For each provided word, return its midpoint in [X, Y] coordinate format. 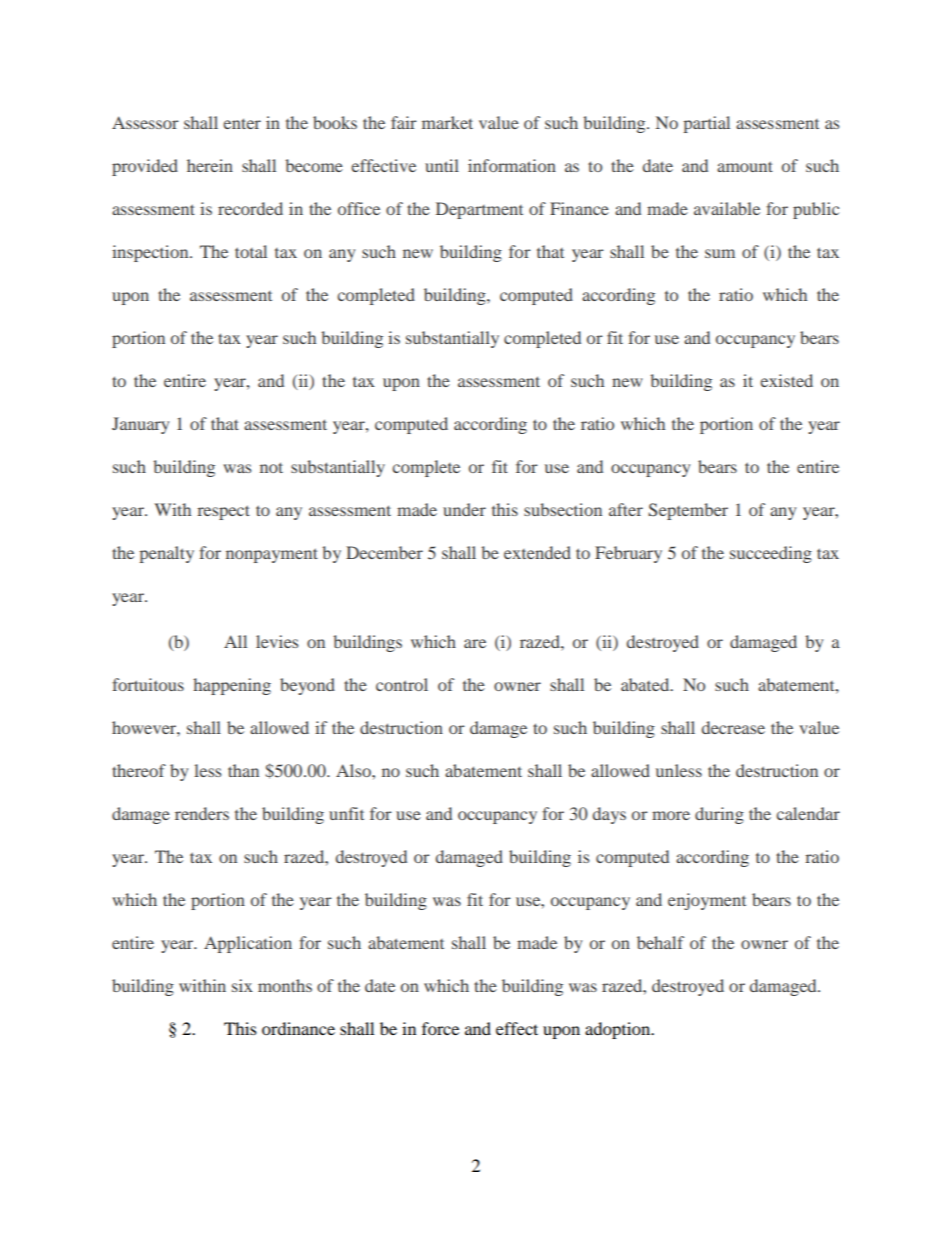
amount [745, 166]
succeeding [771, 554]
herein [210, 165]
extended [537, 552]
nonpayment [272, 555]
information [512, 165]
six [242, 985]
